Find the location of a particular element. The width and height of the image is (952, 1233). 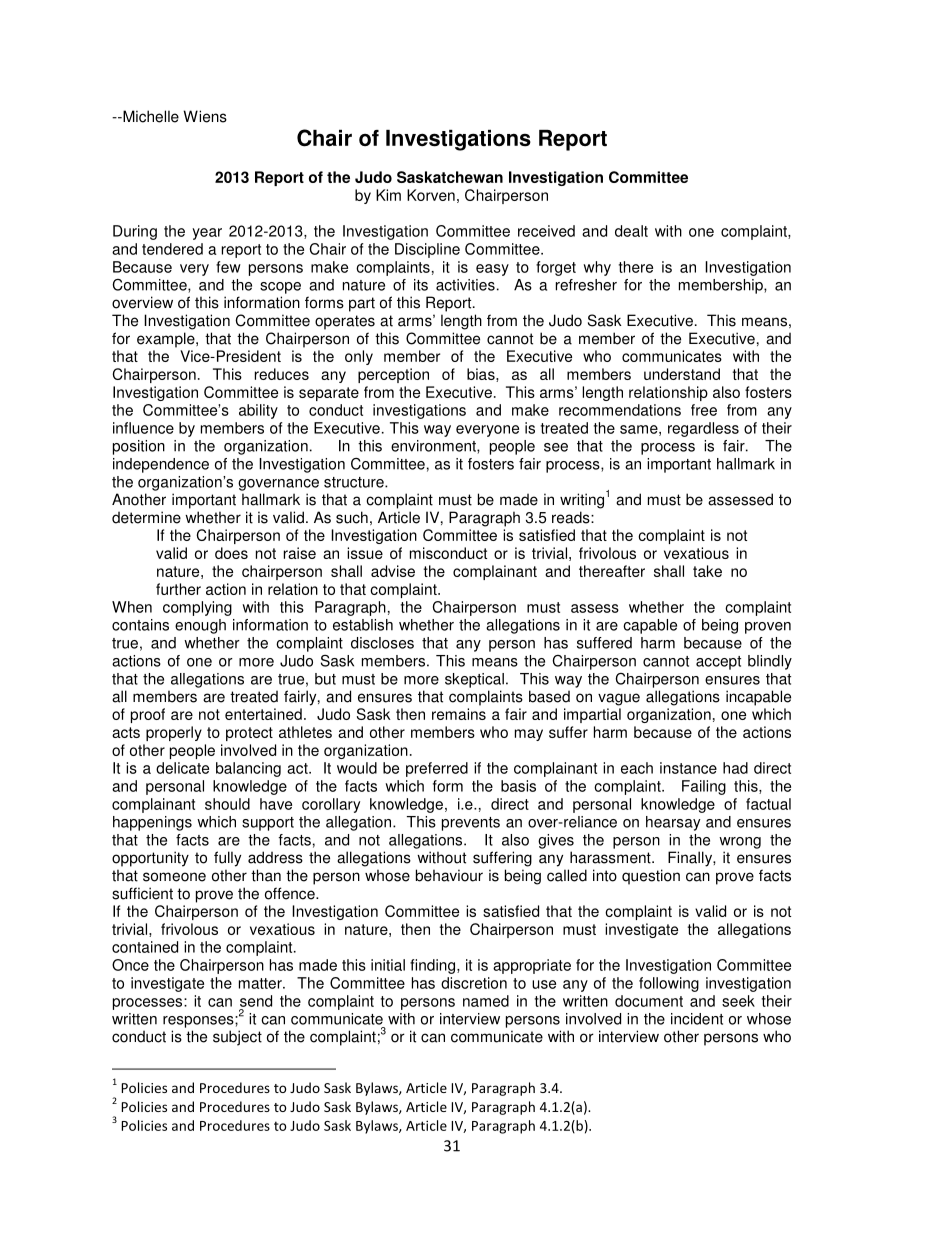

Kim is located at coordinates (388, 195).
